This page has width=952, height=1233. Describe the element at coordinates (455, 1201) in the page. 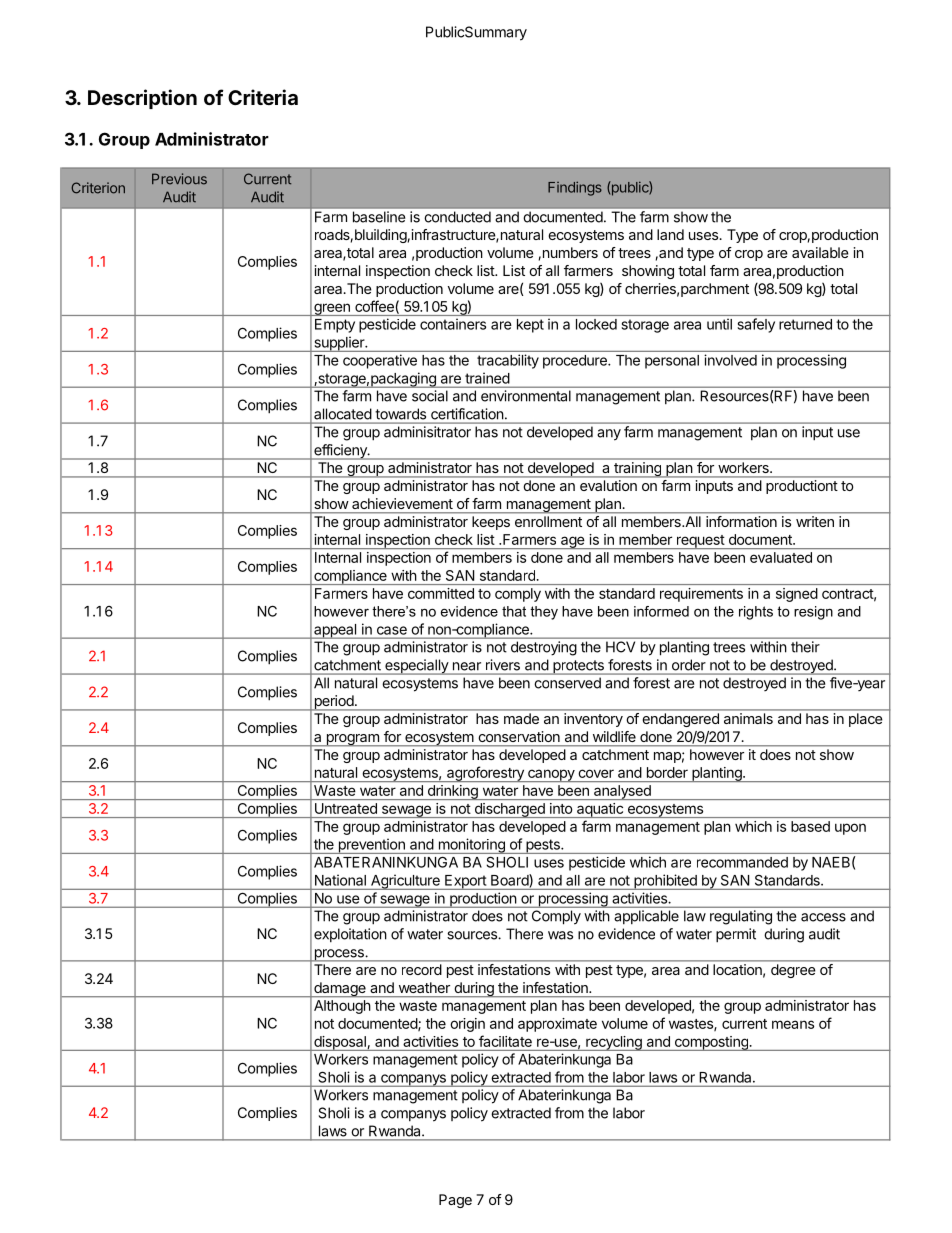

I see `Page` at that location.
